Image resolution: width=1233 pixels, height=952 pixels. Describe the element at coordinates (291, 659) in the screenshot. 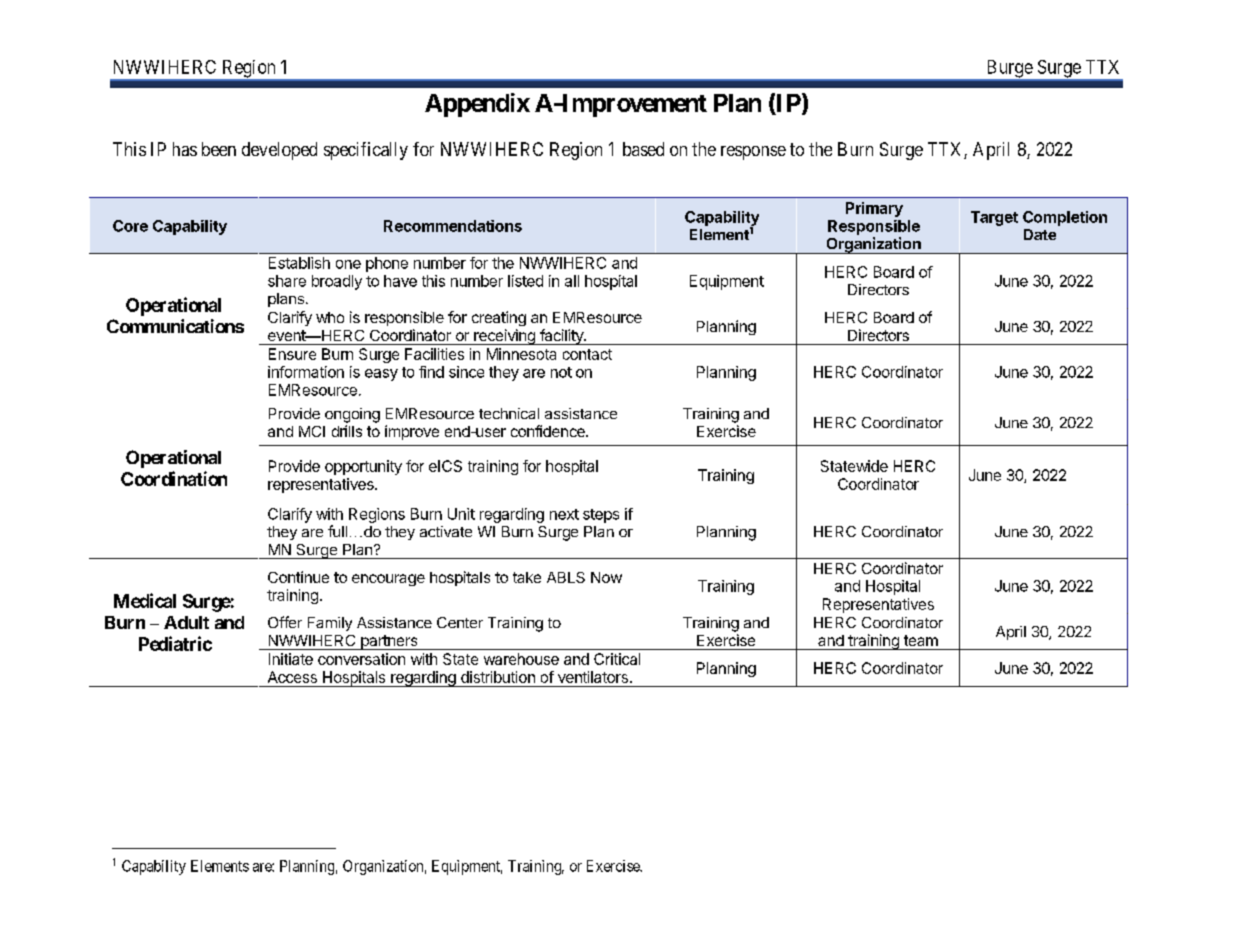

I see `Initiate` at that location.
